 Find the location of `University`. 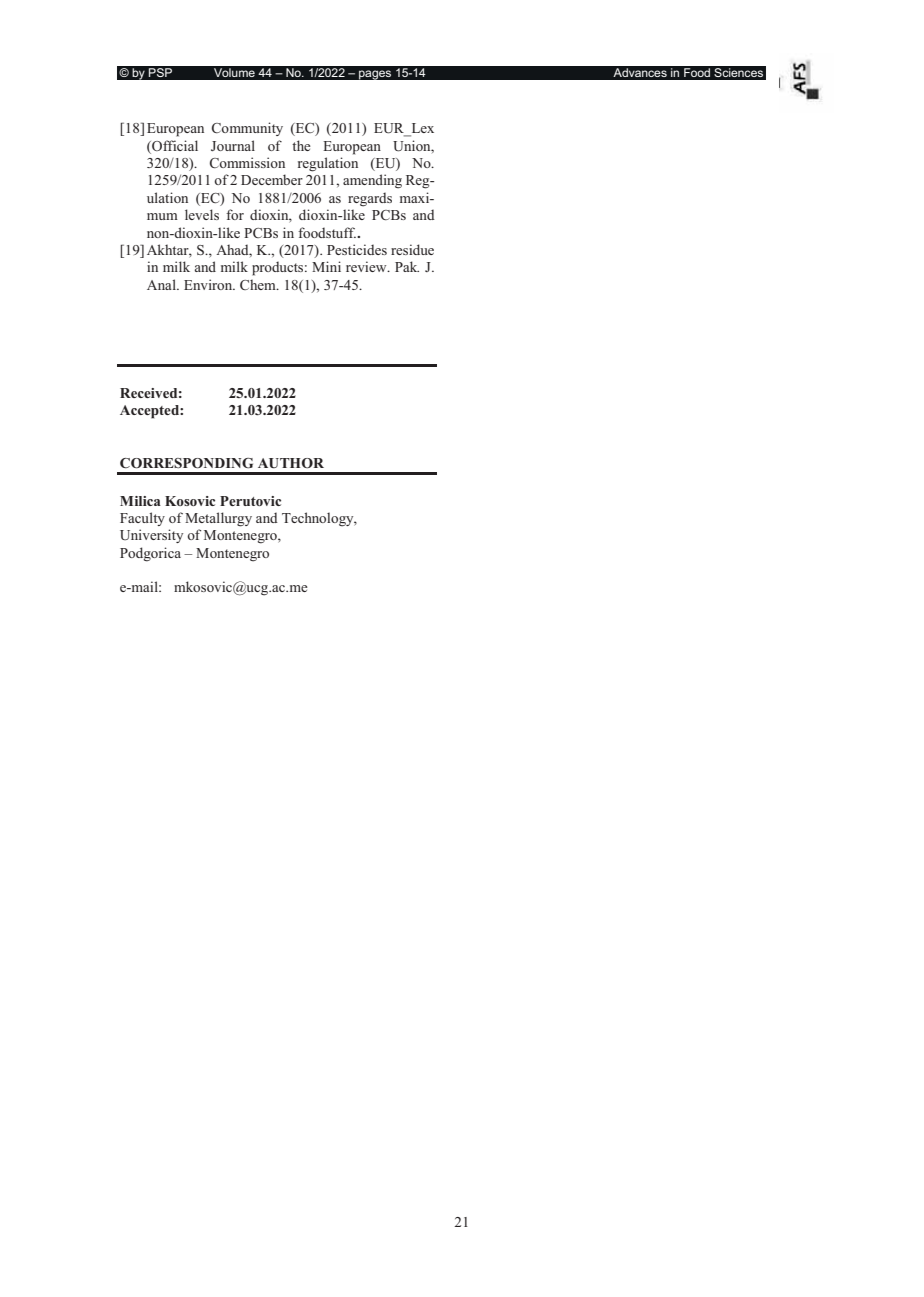

University is located at coordinates (151, 536).
